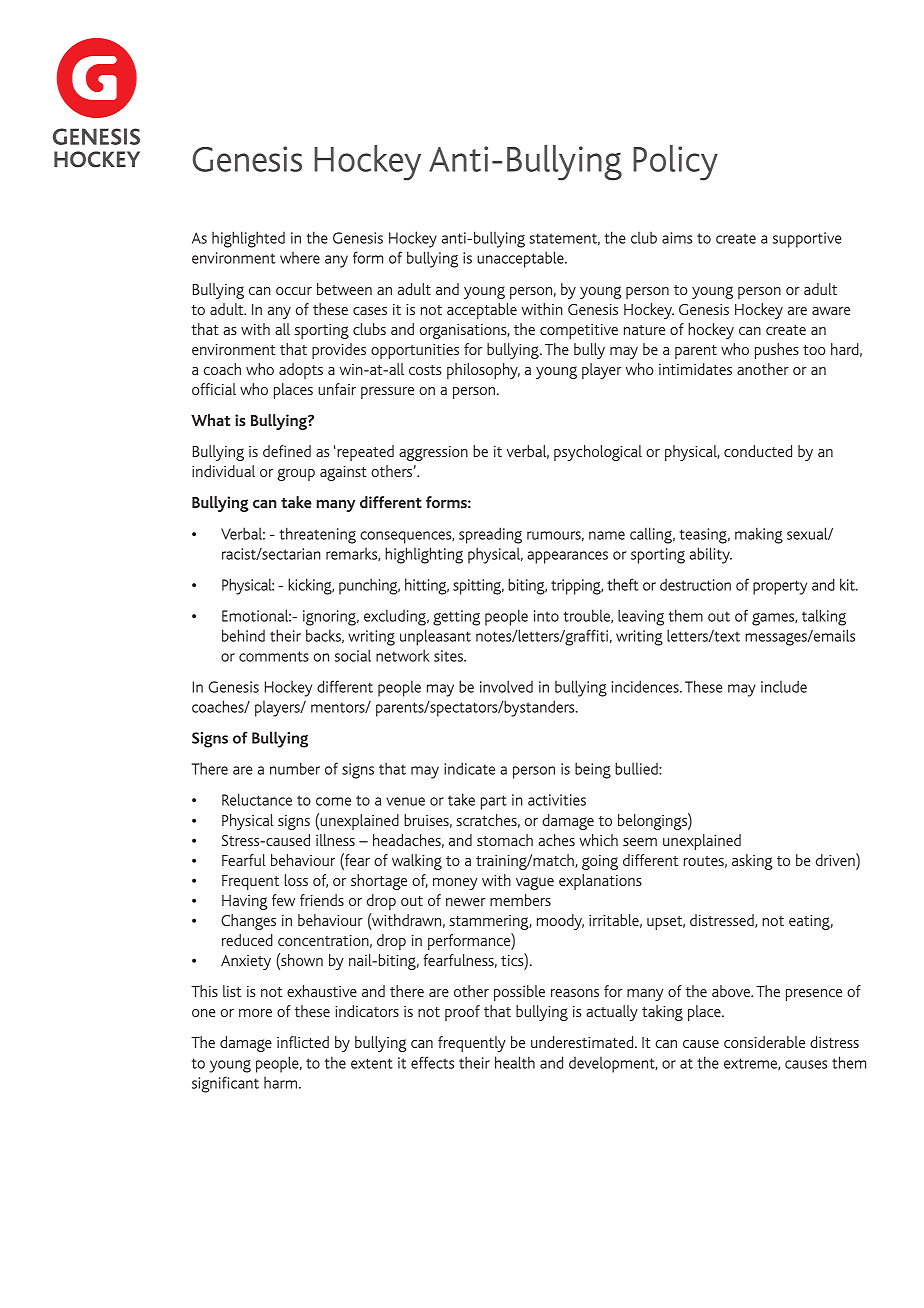  Describe the element at coordinates (303, 1042) in the image. I see `inflicted` at that location.
